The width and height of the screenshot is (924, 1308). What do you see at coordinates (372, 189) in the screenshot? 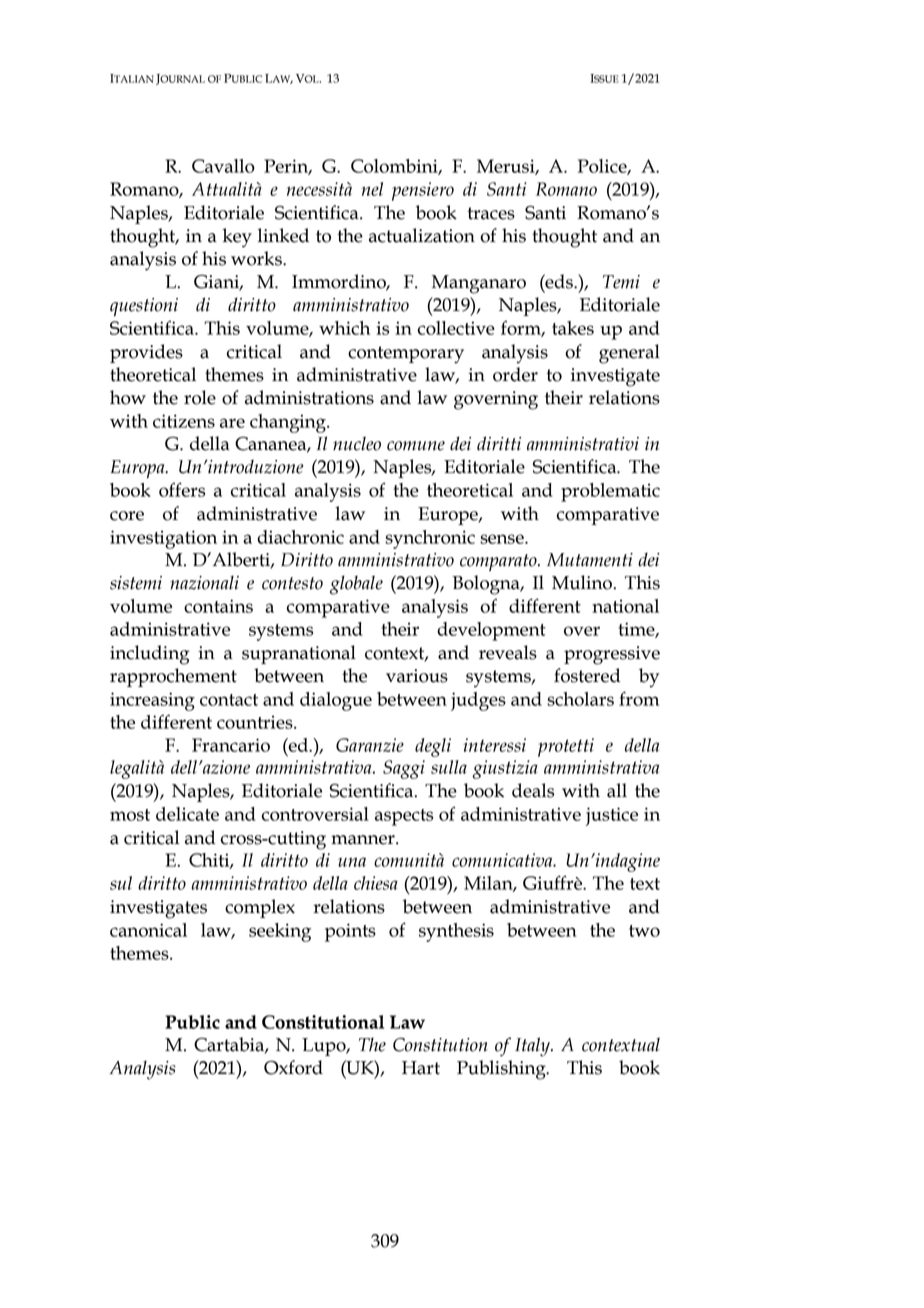
I see `nel` at bounding box center [372, 189].
